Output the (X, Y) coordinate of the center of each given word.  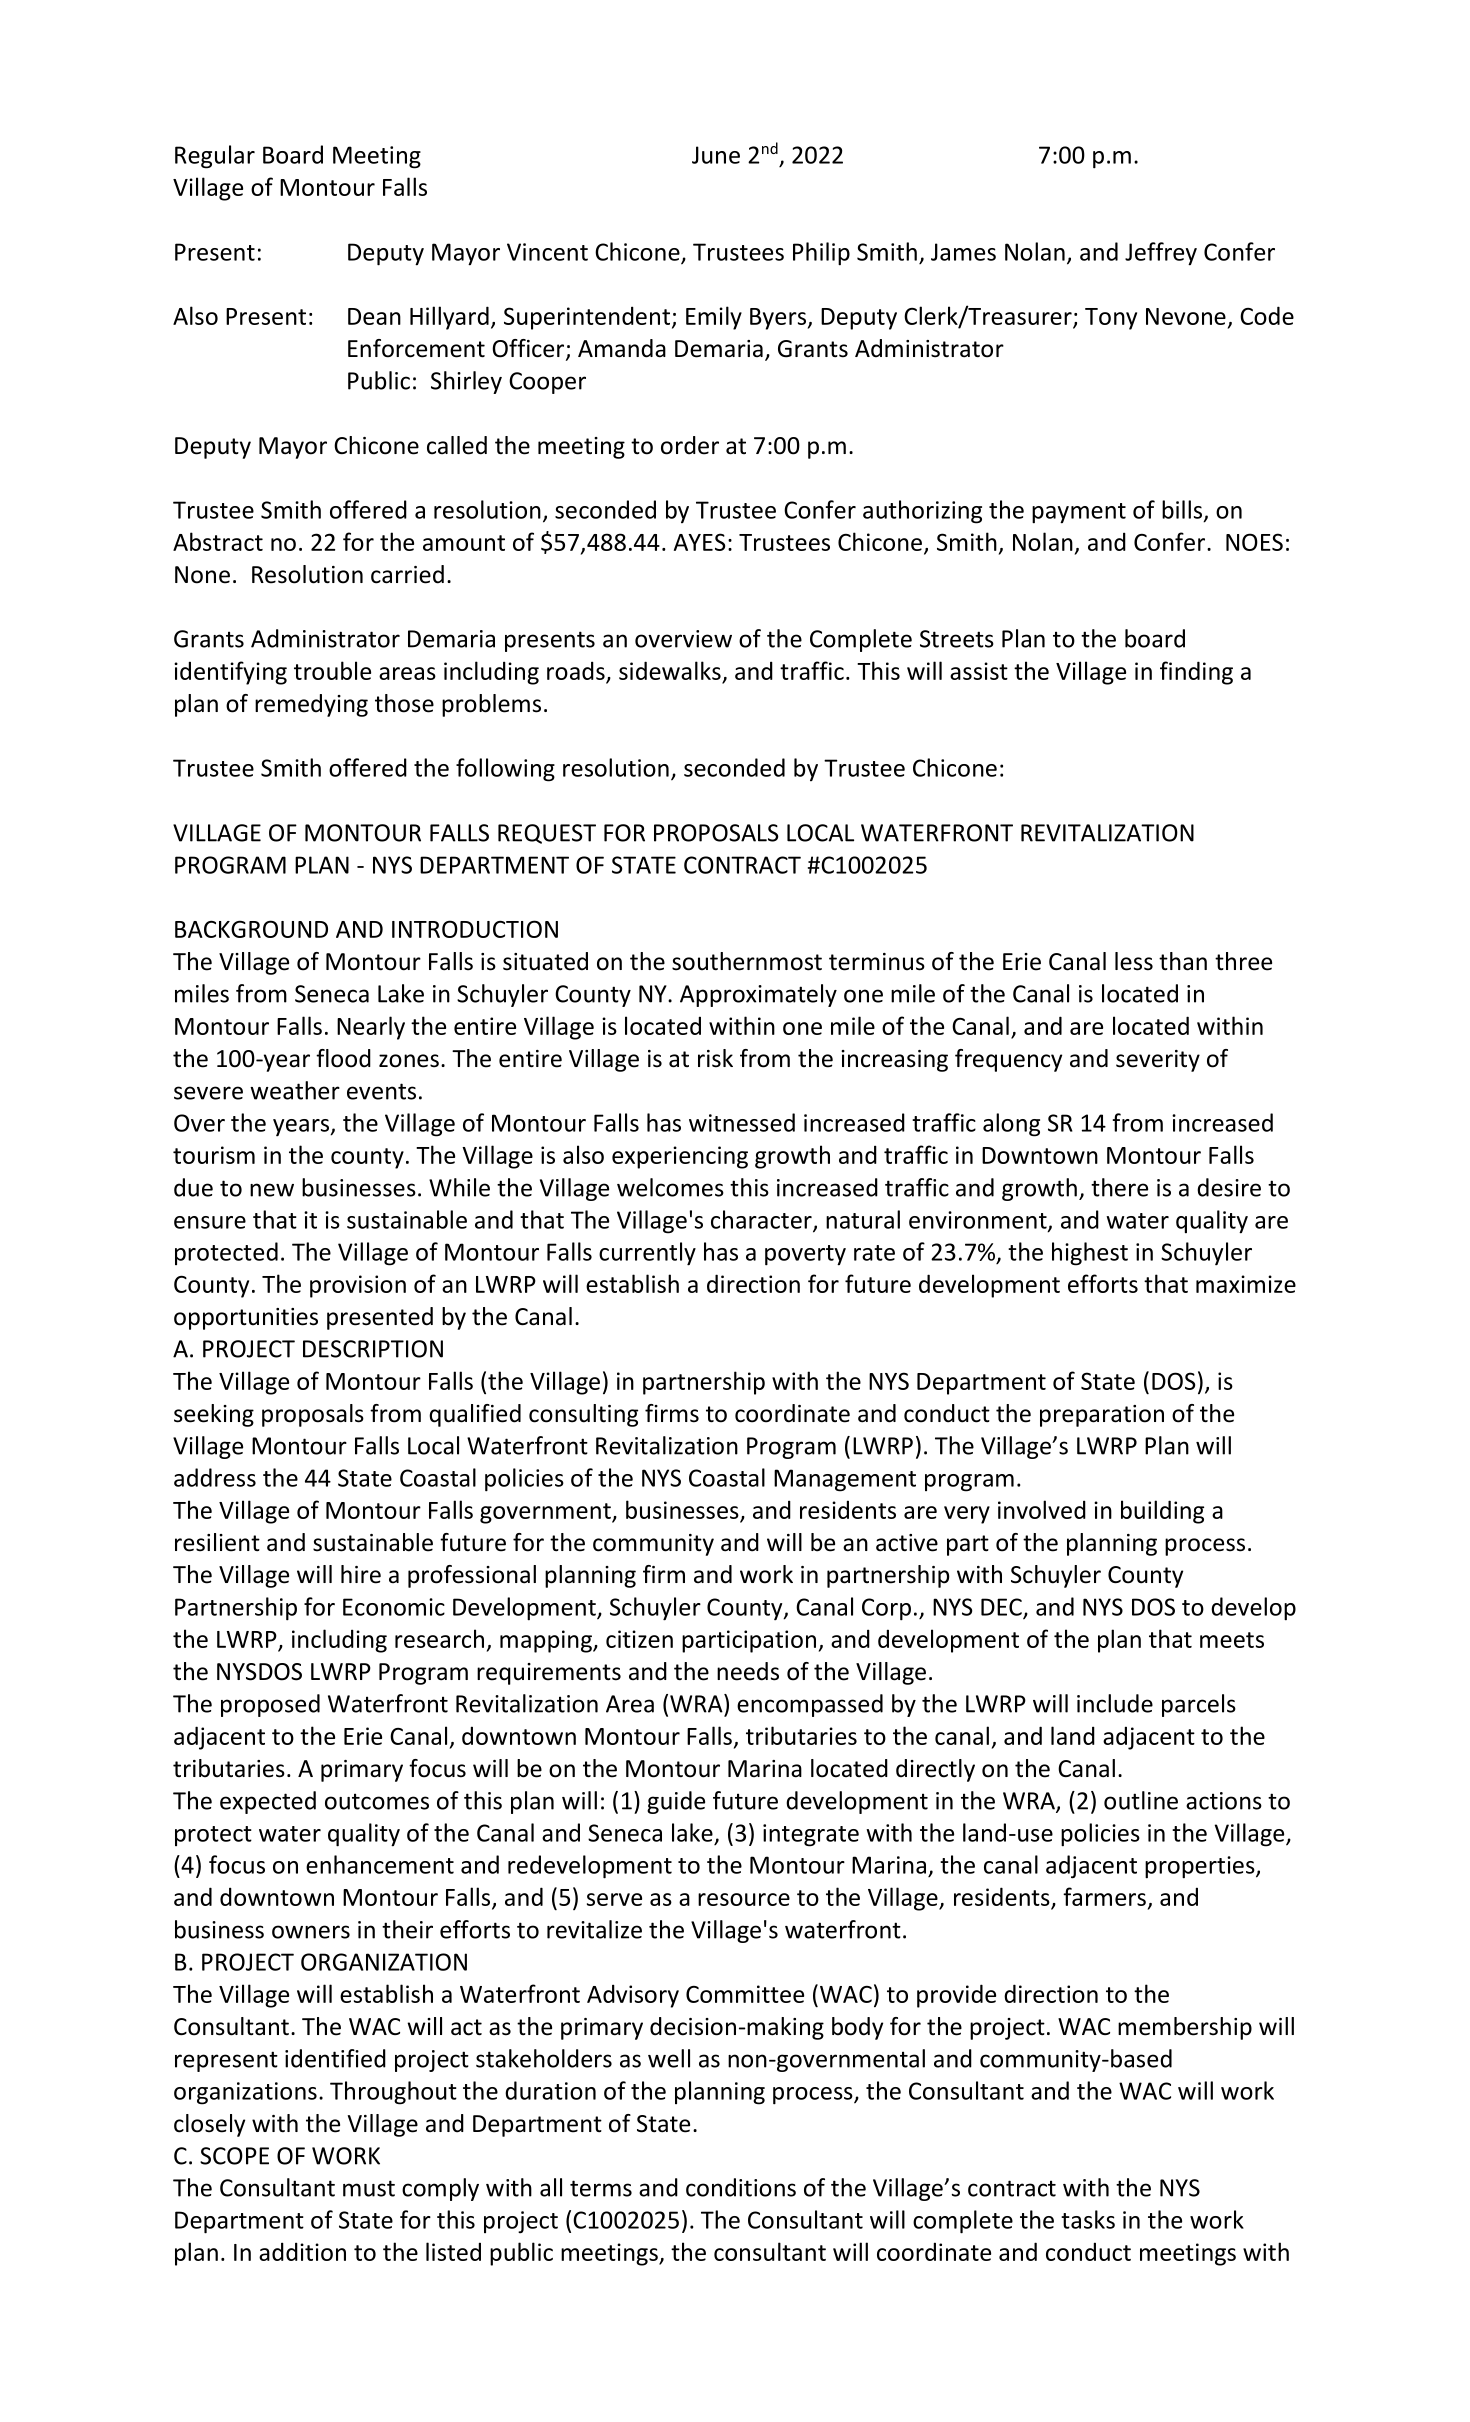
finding (1196, 673)
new (272, 1190)
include (1115, 1703)
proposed (270, 1705)
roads (576, 670)
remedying (311, 705)
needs (748, 1671)
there (1119, 1187)
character (762, 1220)
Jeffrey (1161, 254)
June (716, 155)
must (369, 2188)
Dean (374, 316)
